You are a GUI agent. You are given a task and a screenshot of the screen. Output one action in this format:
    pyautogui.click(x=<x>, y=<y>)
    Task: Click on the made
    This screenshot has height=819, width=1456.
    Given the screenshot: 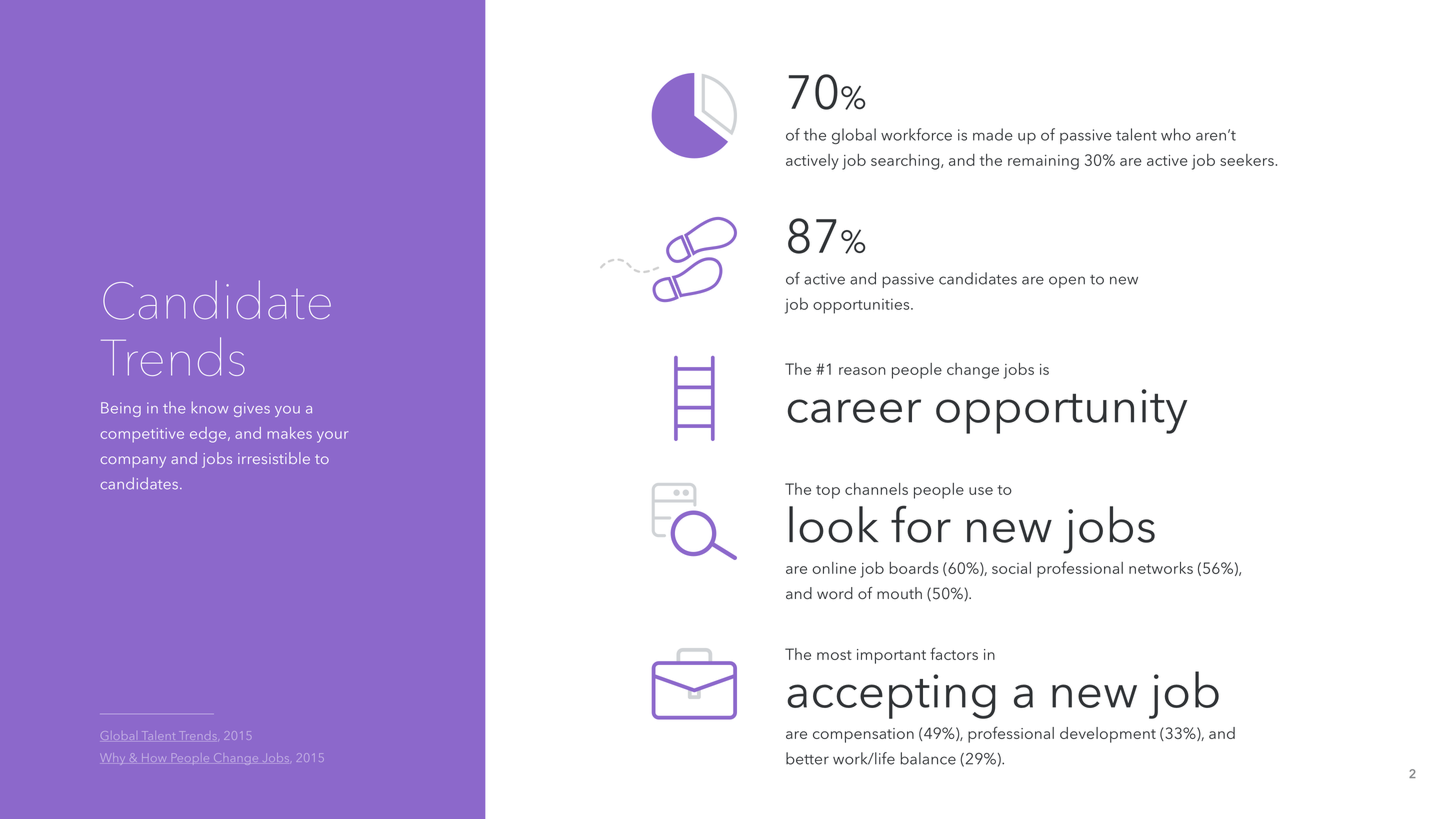 What is the action you would take?
    pyautogui.click(x=993, y=134)
